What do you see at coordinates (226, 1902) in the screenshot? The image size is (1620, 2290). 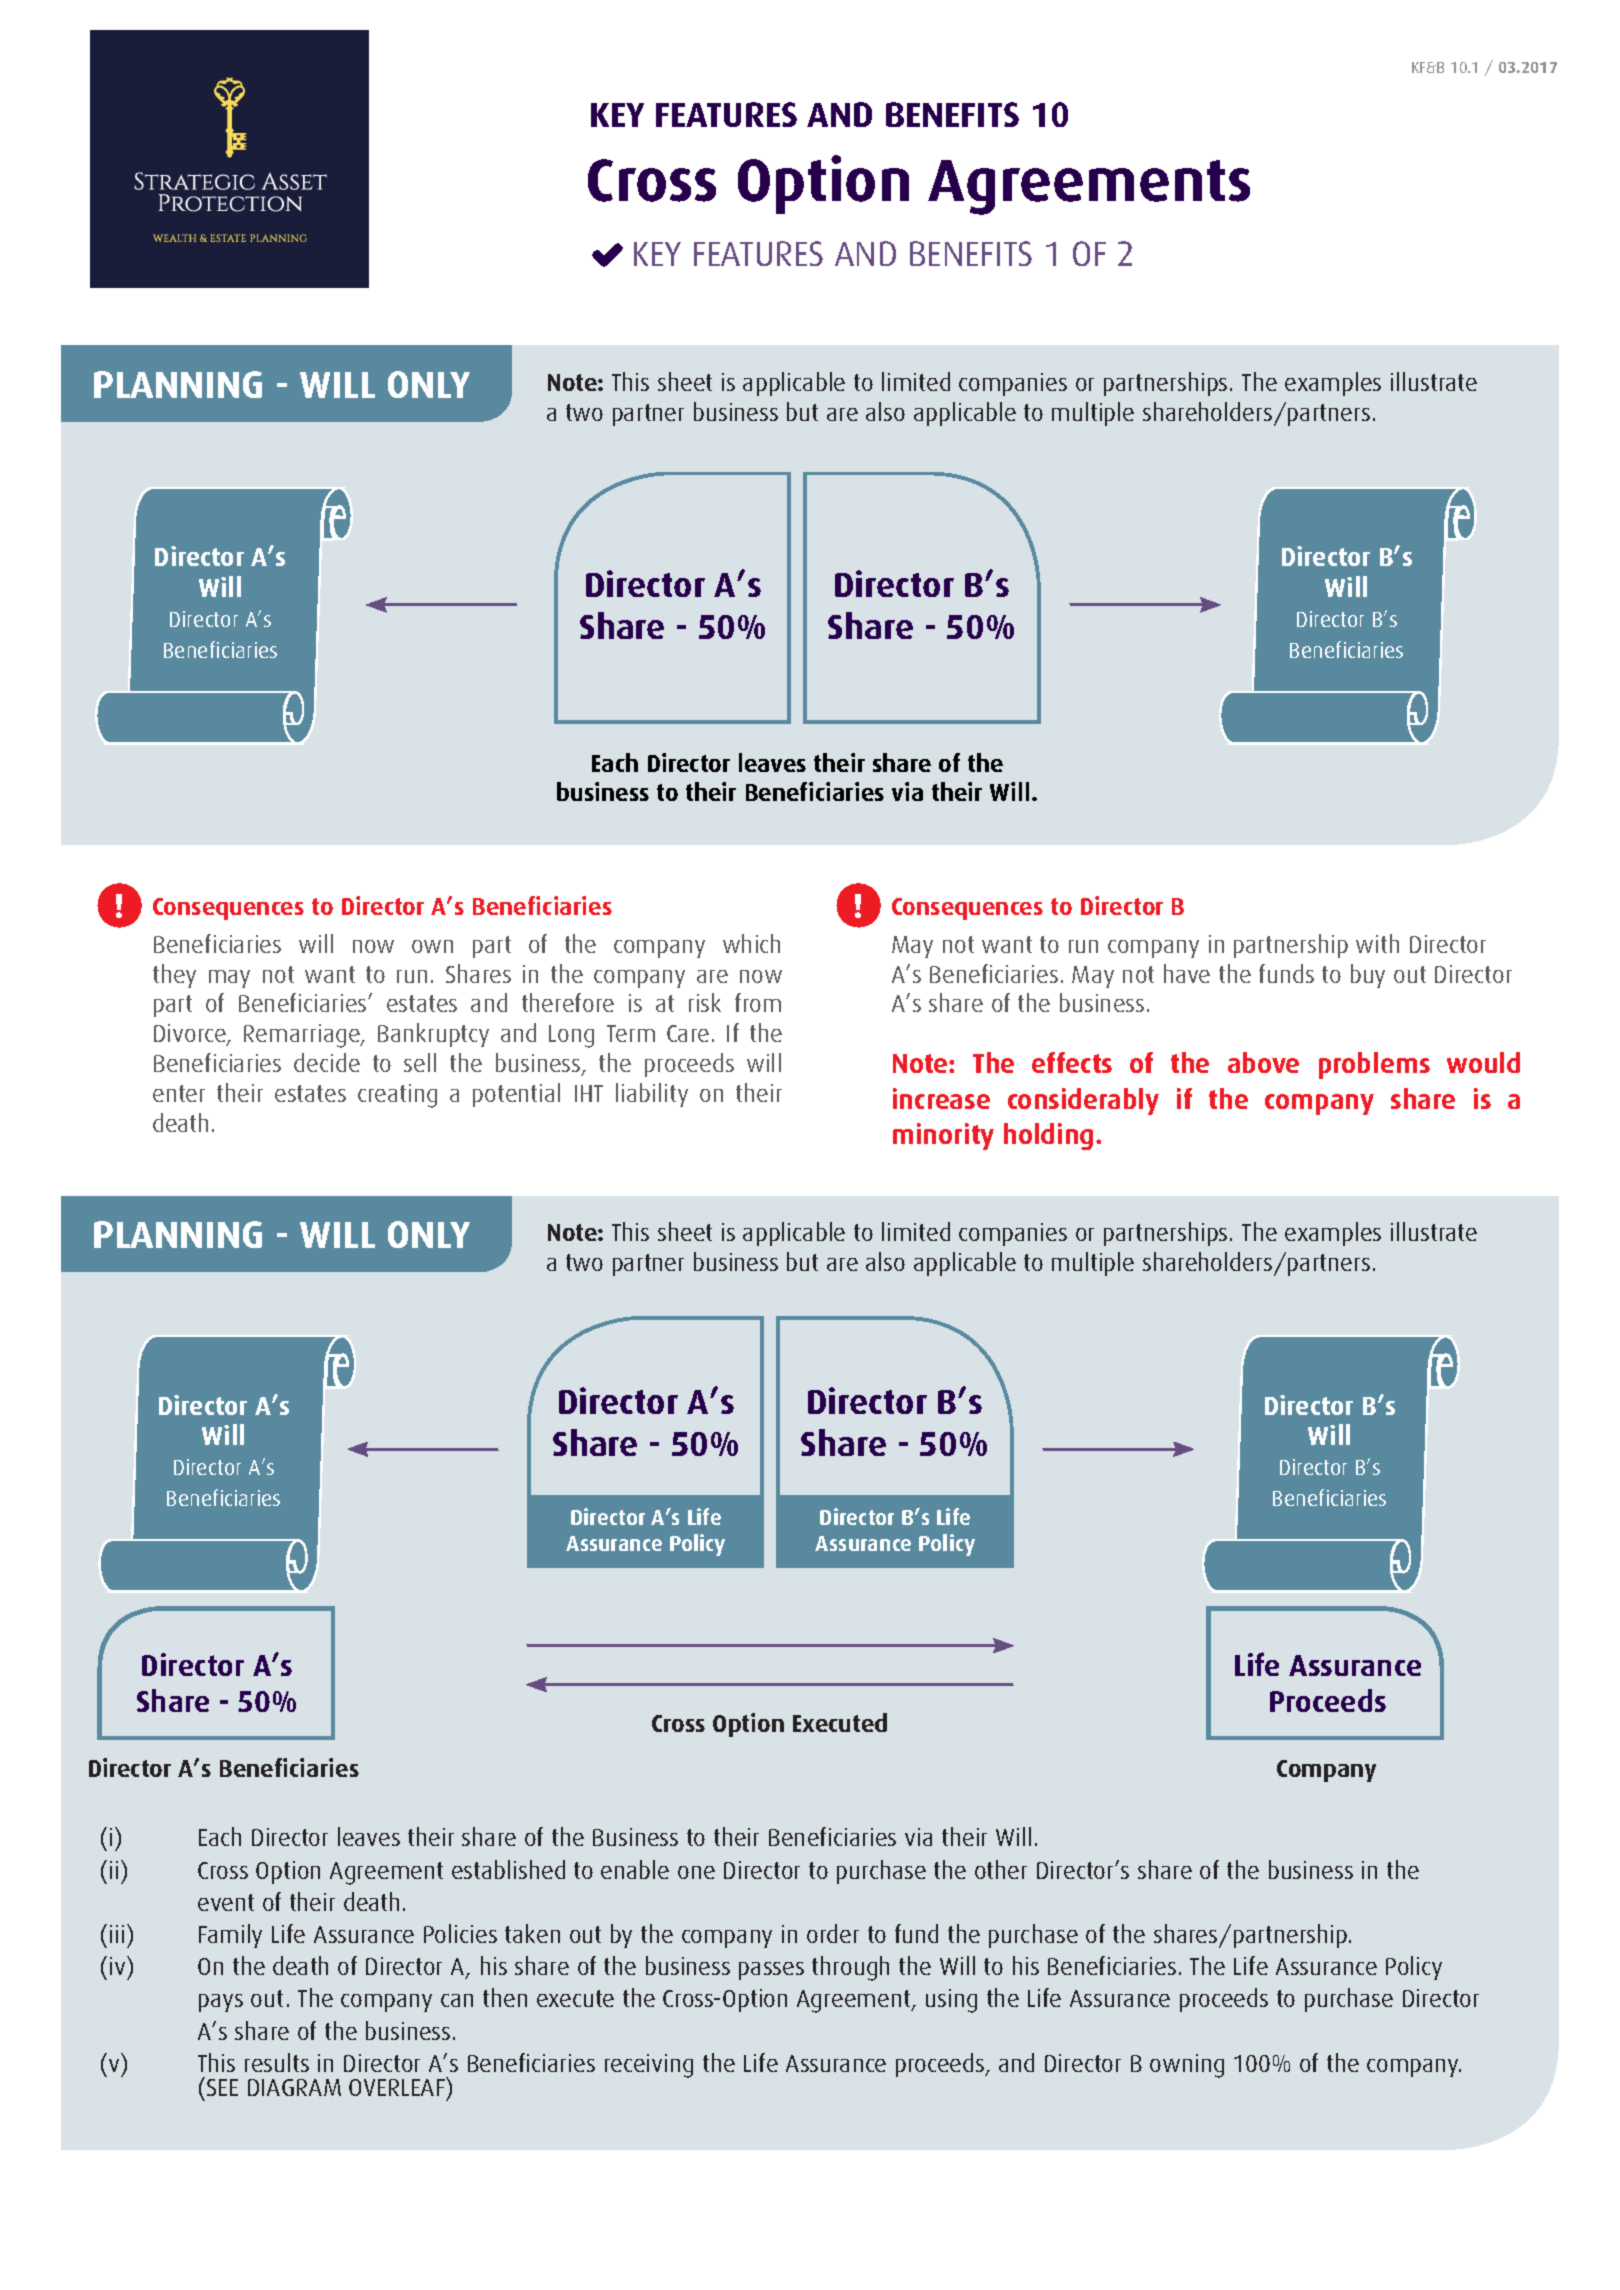 I see `event` at bounding box center [226, 1902].
